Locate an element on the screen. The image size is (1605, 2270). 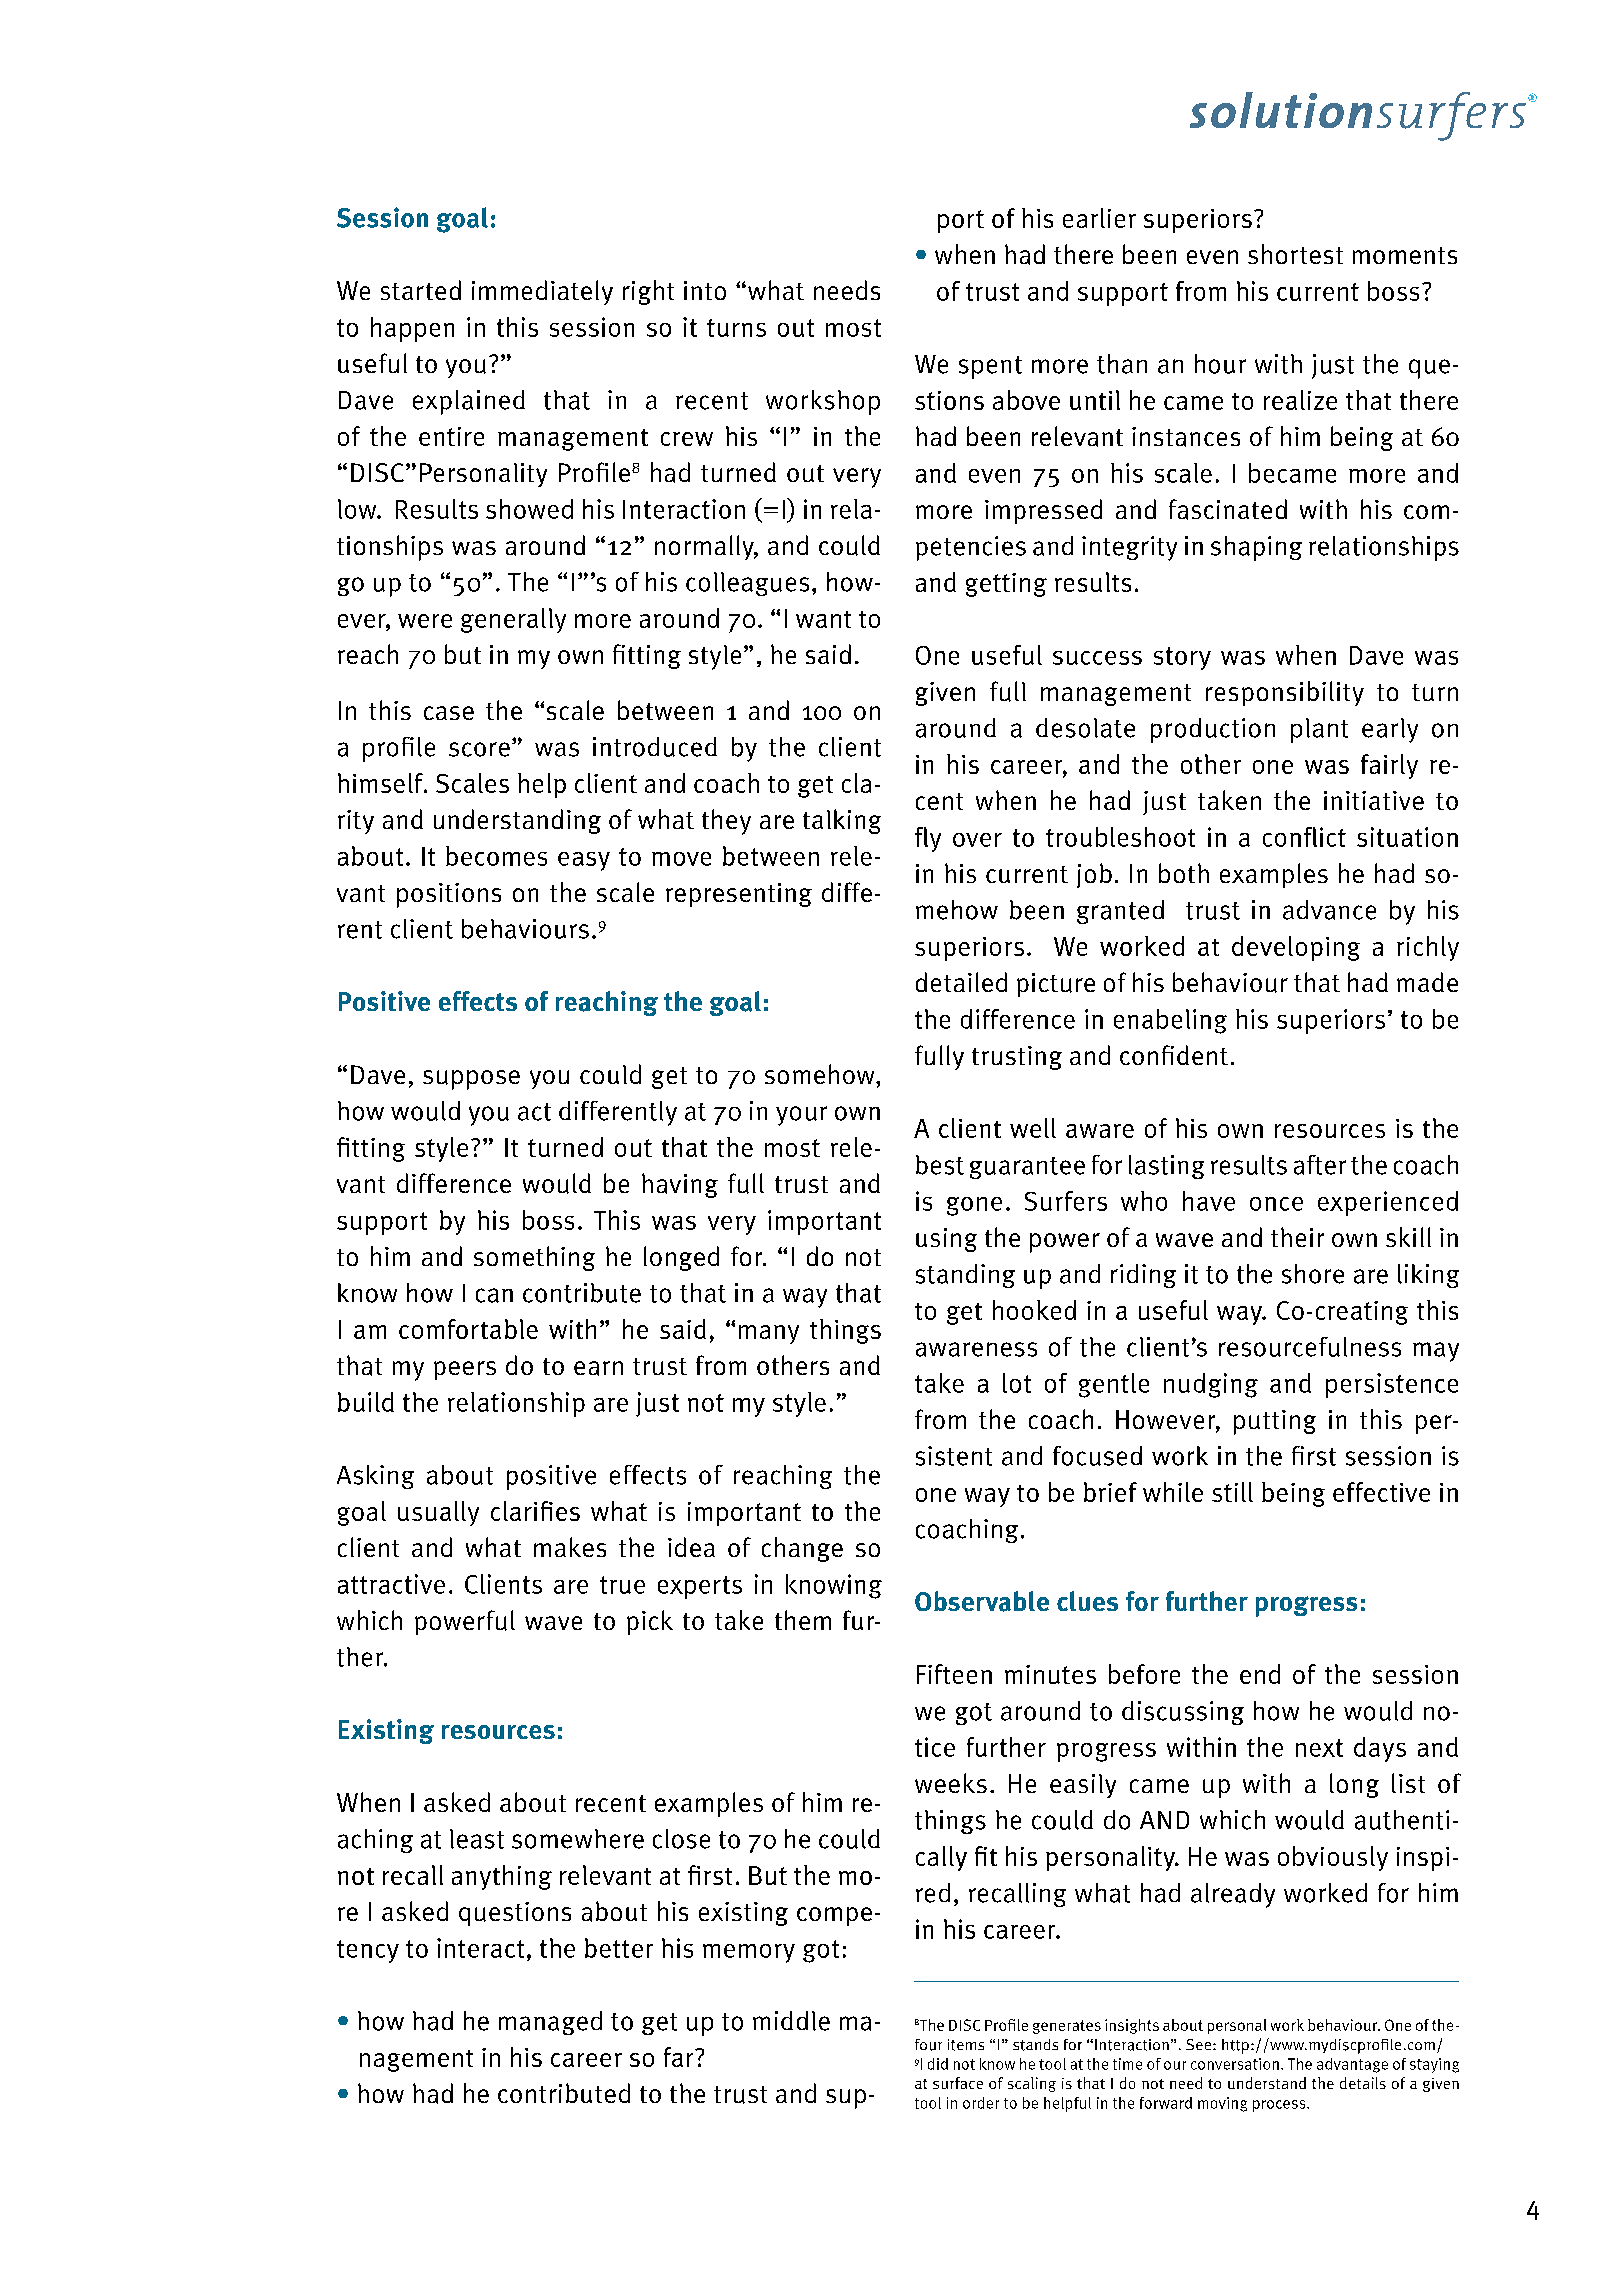
managed is located at coordinates (550, 2023).
